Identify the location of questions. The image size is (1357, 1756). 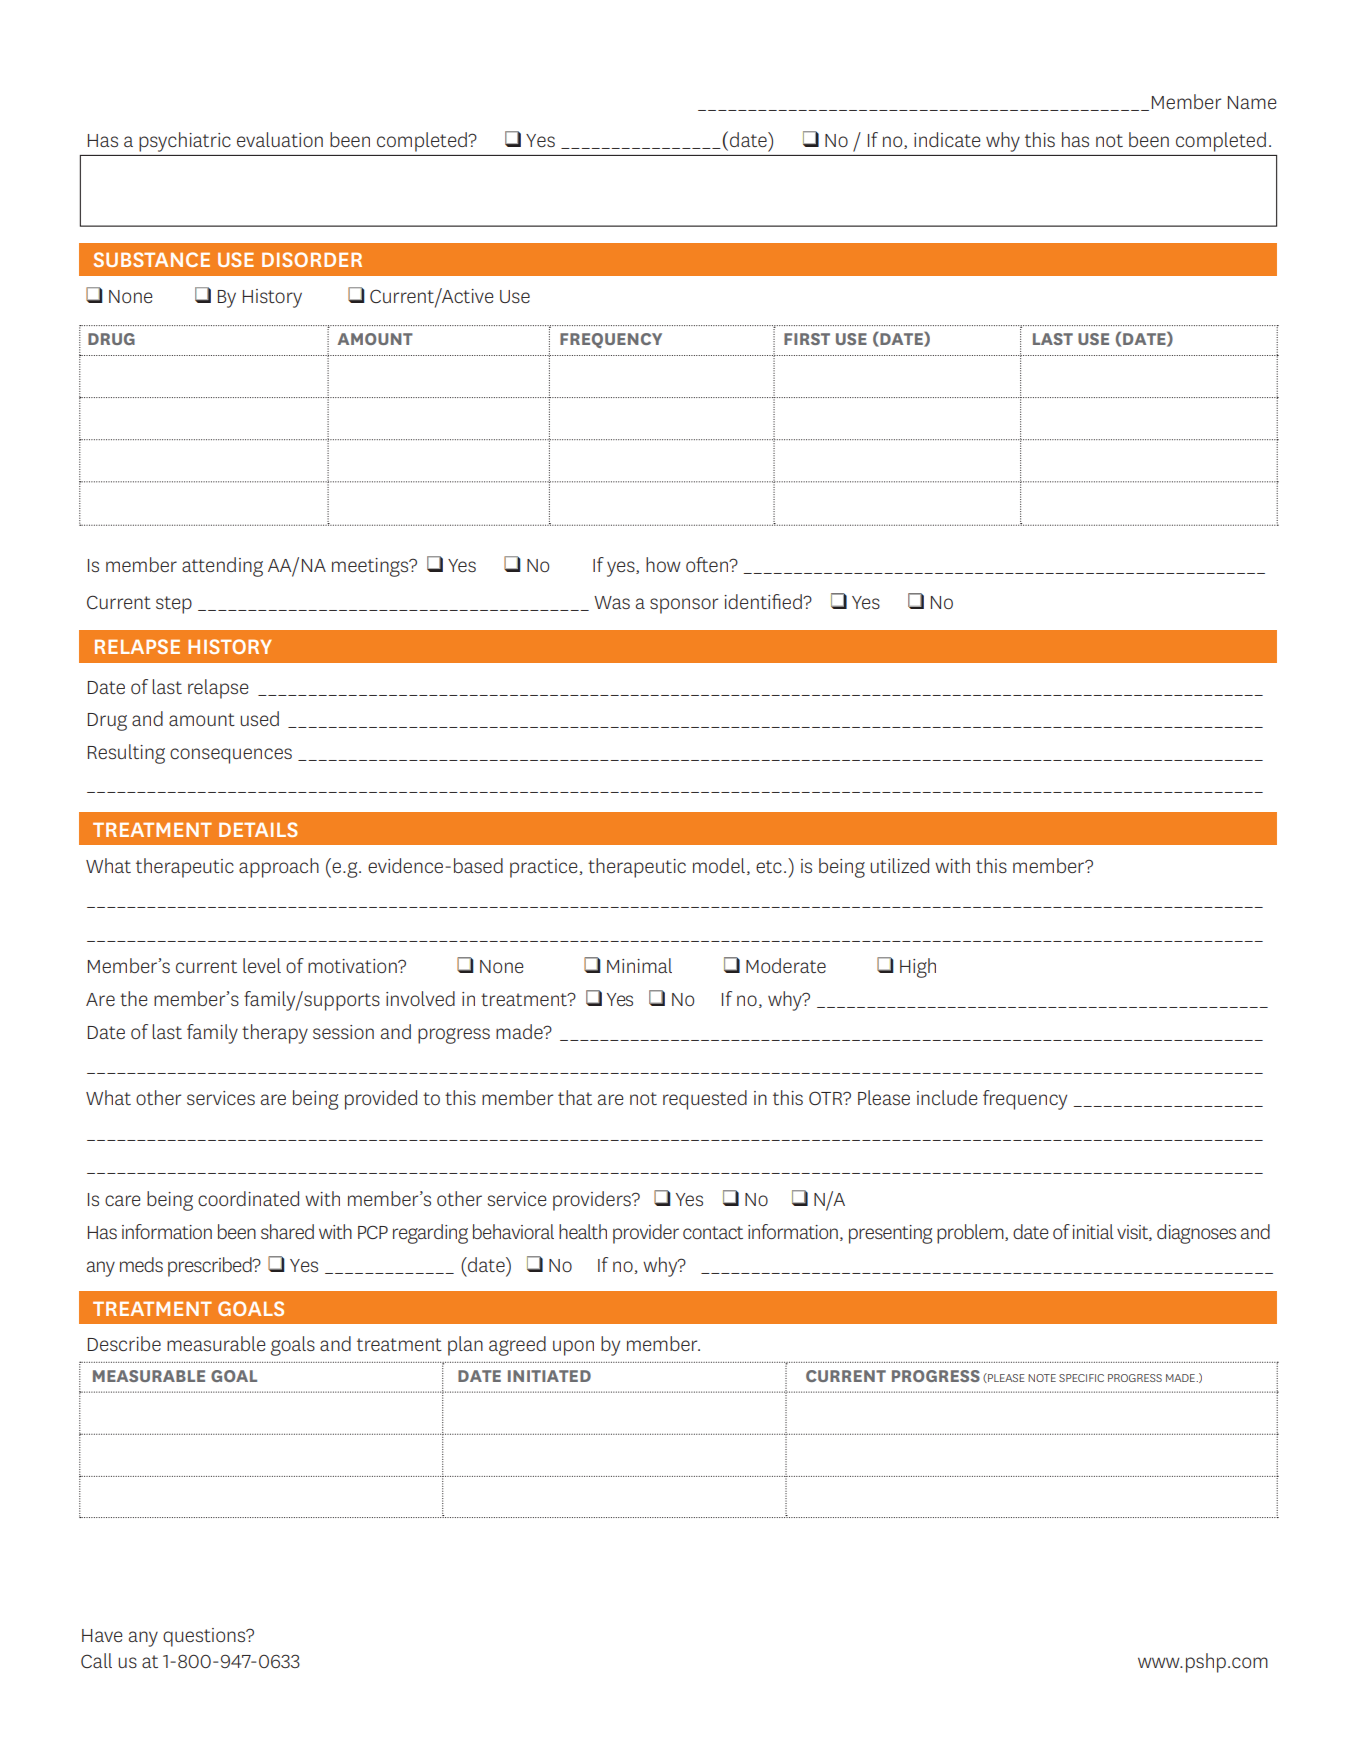
(205, 1637).
